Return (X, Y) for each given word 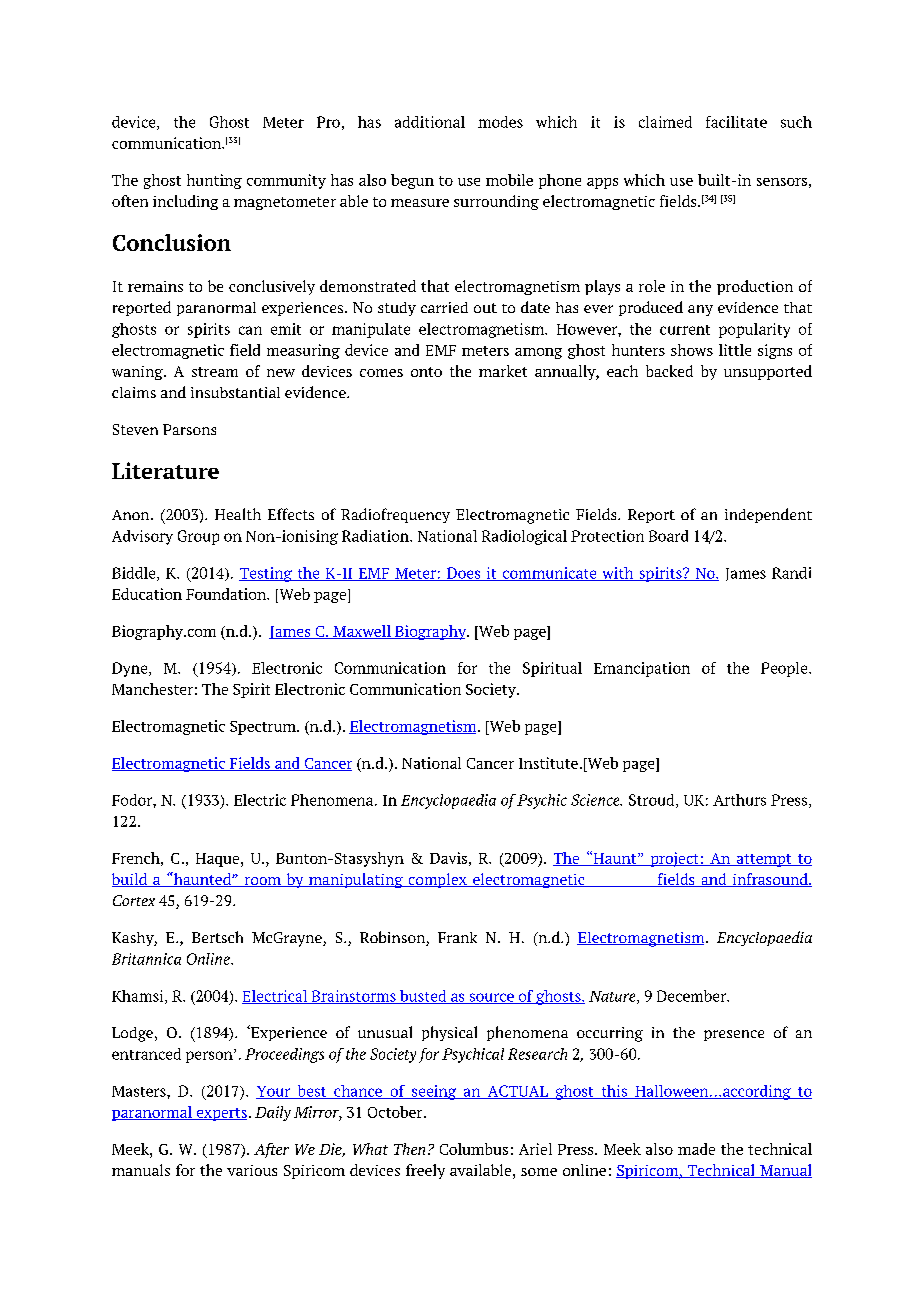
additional (430, 122)
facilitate (736, 122)
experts (220, 1114)
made (696, 1149)
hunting (214, 181)
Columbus (474, 1149)
